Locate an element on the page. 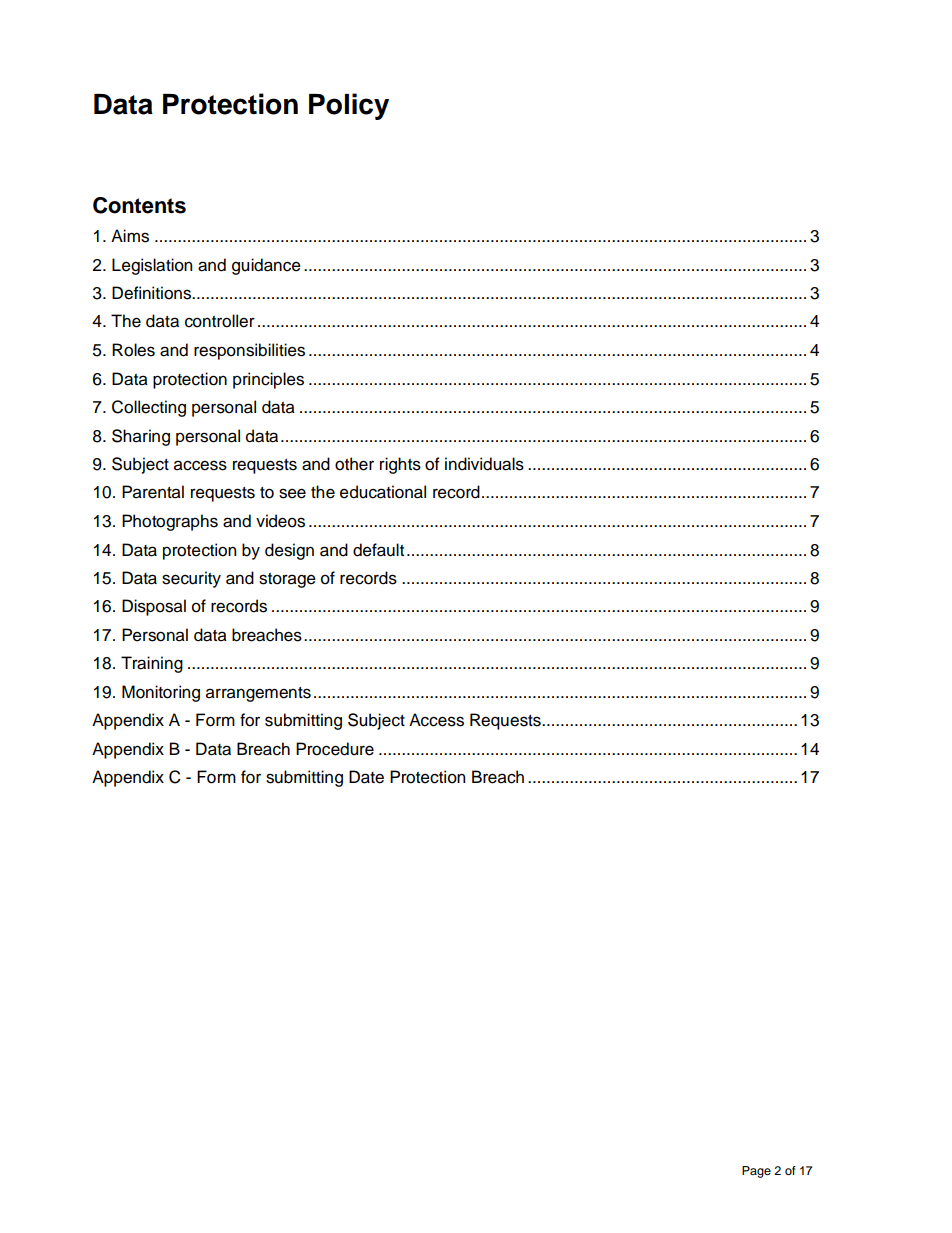 The height and width of the page is (1233, 952). Parental is located at coordinates (153, 492).
